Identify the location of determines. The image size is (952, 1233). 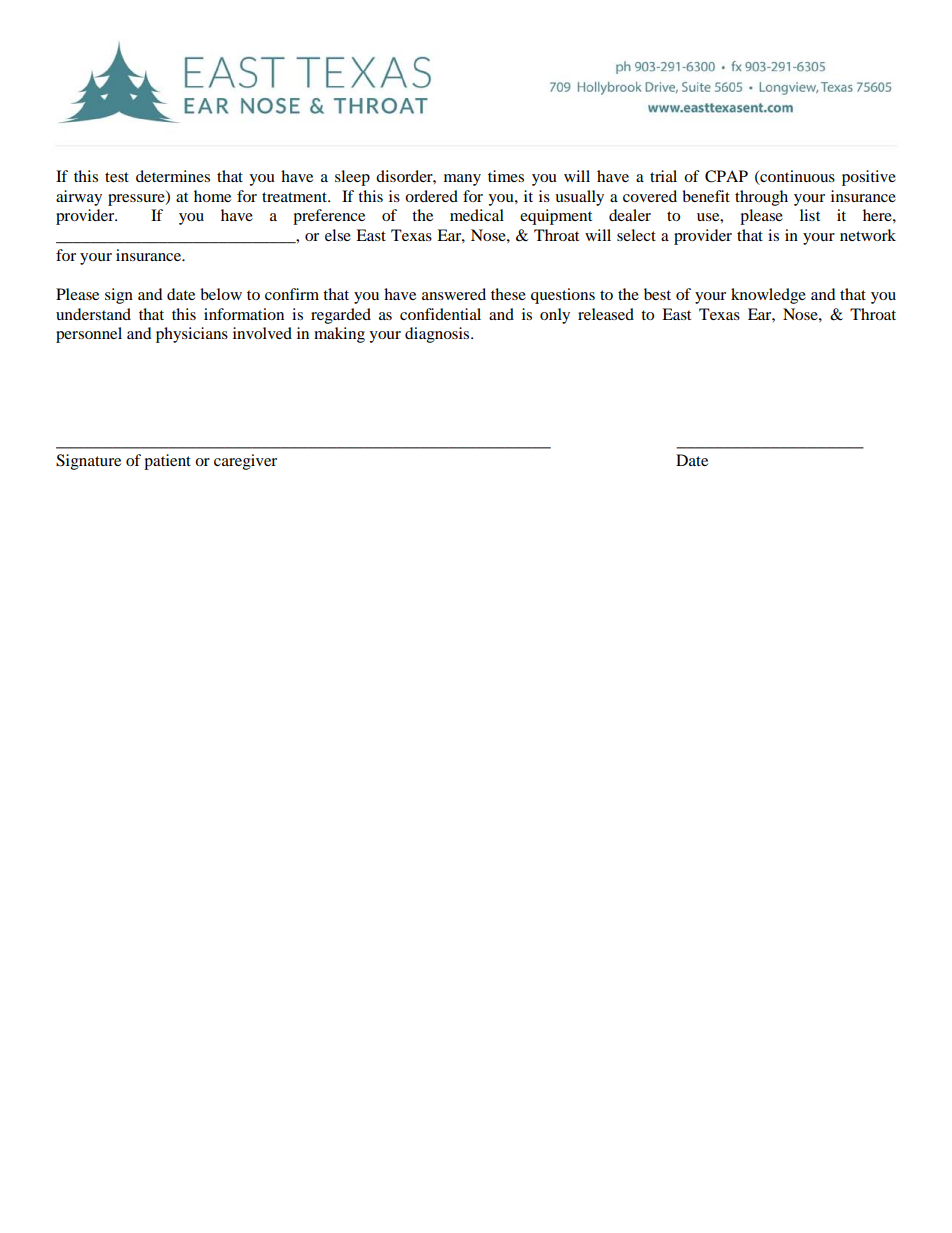
(173, 176).
